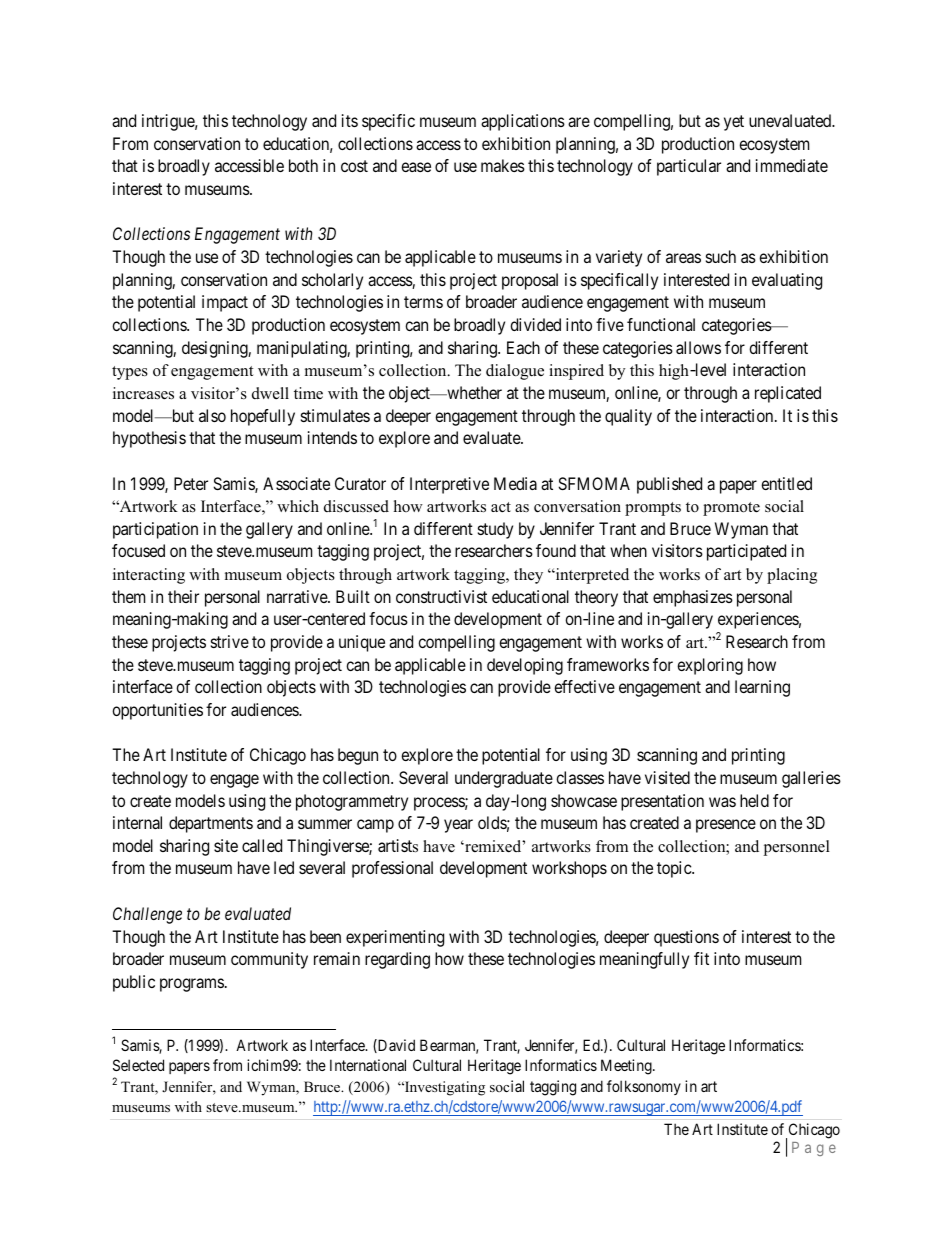  Describe the element at coordinates (183, 596) in the image. I see `their` at that location.
